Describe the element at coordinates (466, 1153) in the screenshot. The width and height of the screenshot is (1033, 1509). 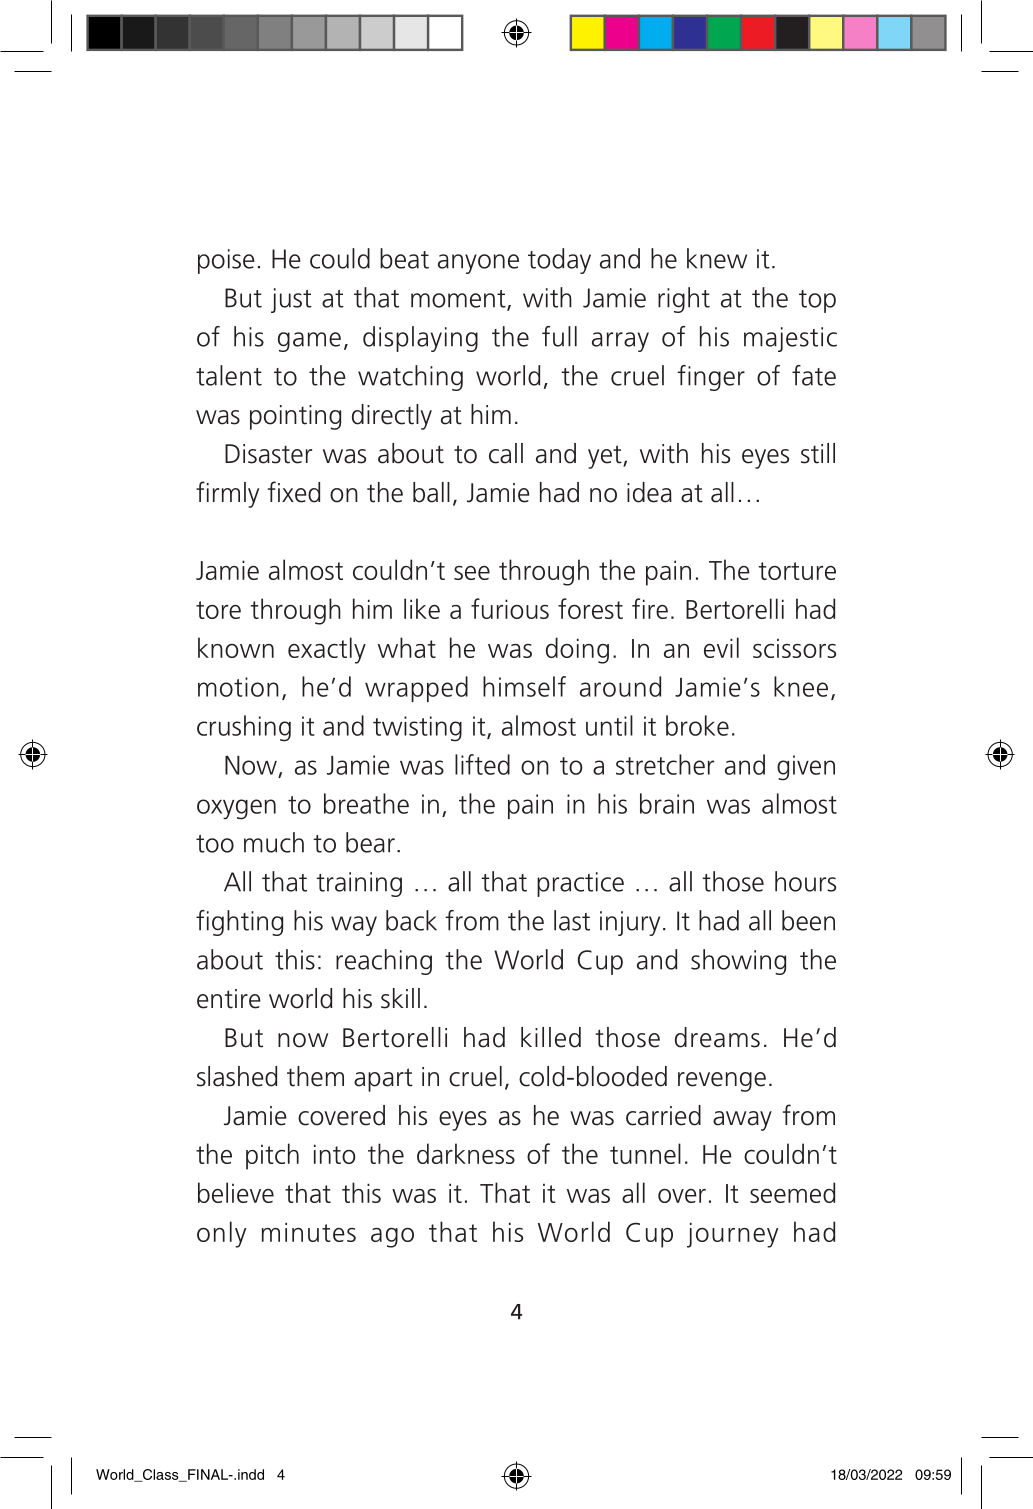
I see `darkness` at that location.
